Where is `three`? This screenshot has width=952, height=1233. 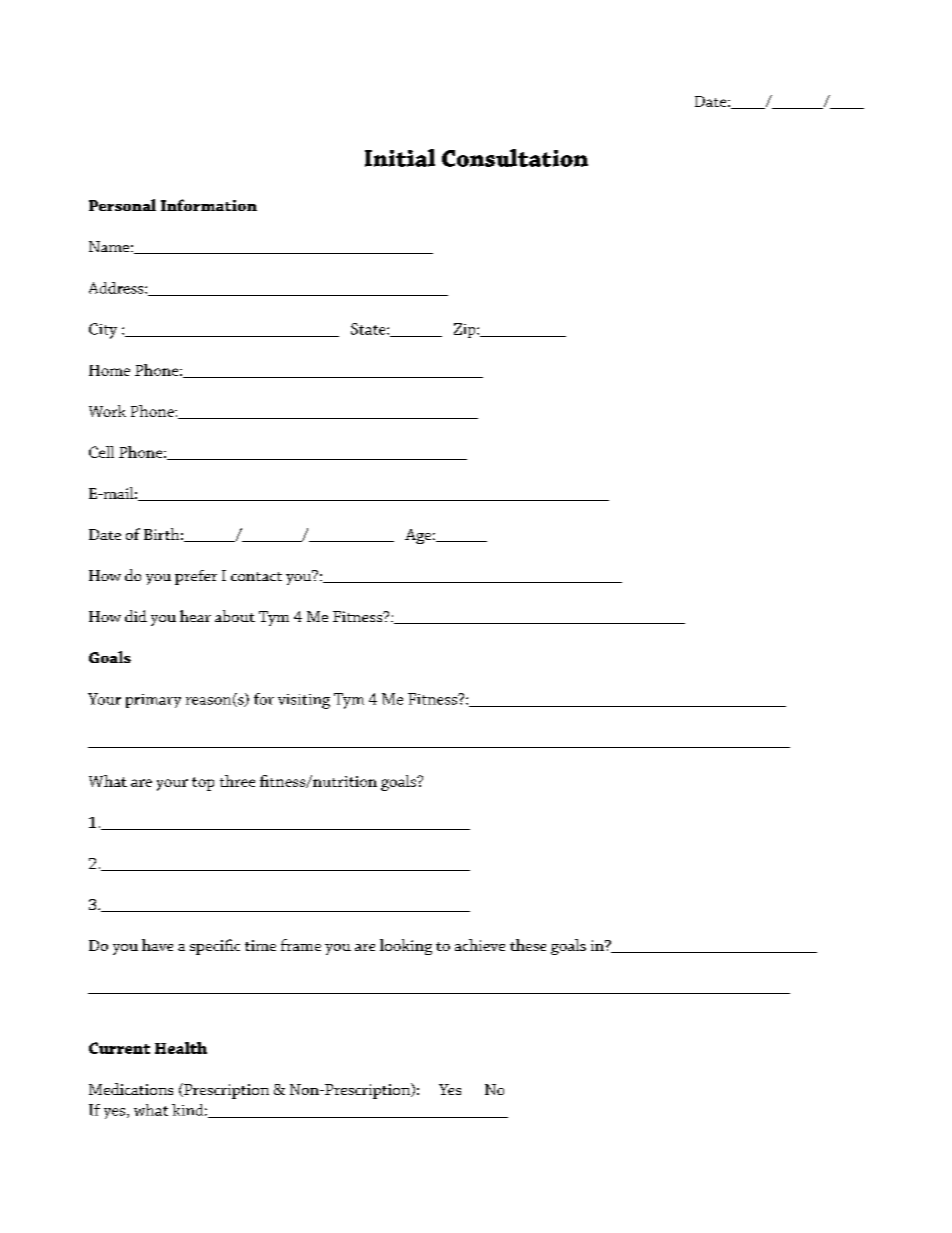 three is located at coordinates (237, 781).
